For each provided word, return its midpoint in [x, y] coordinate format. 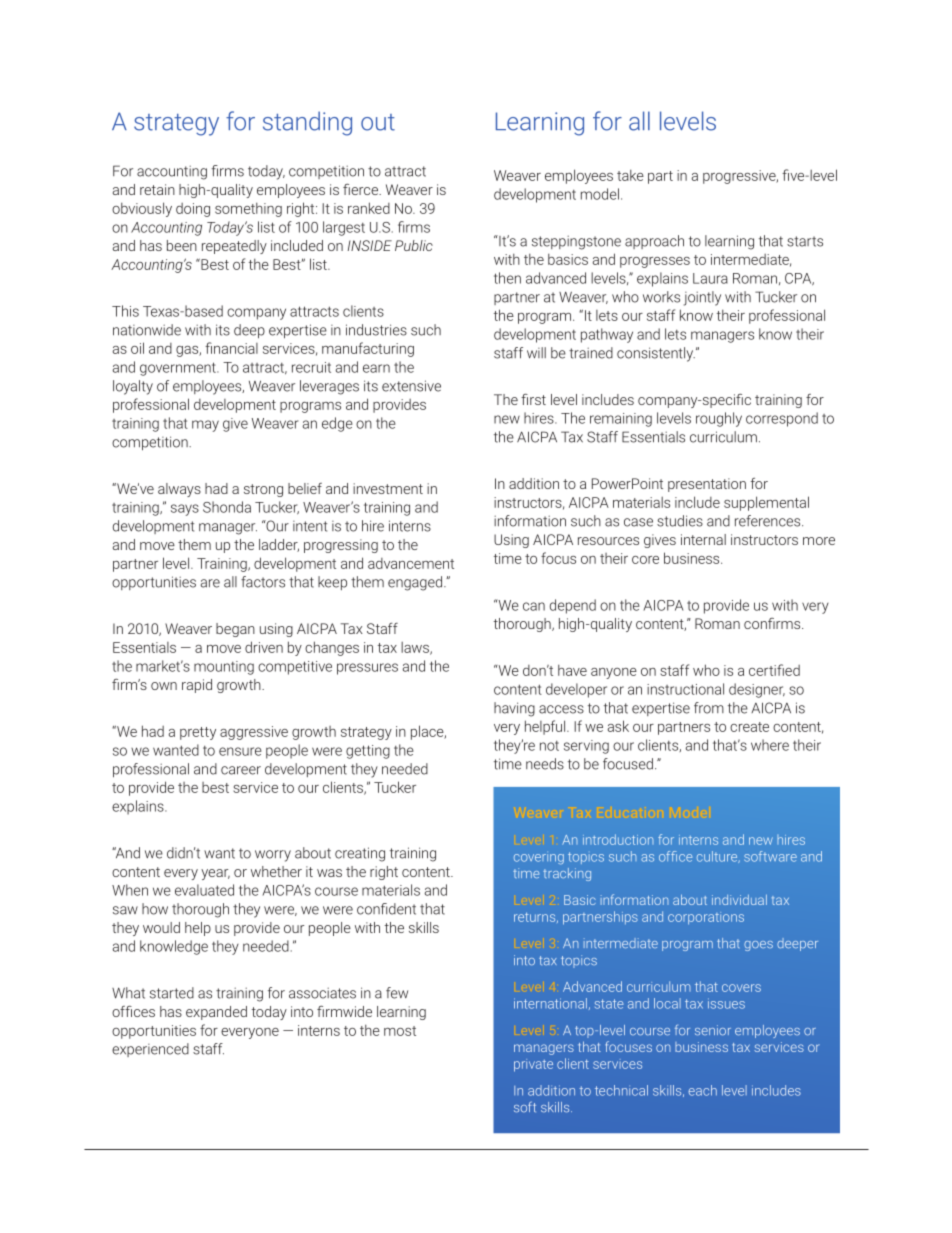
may [205, 426]
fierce [361, 189]
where [770, 745]
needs [545, 764]
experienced [150, 1050]
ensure [240, 751]
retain [157, 189]
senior [713, 1030]
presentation [707, 485]
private [533, 1065]
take [630, 175]
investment [388, 488]
